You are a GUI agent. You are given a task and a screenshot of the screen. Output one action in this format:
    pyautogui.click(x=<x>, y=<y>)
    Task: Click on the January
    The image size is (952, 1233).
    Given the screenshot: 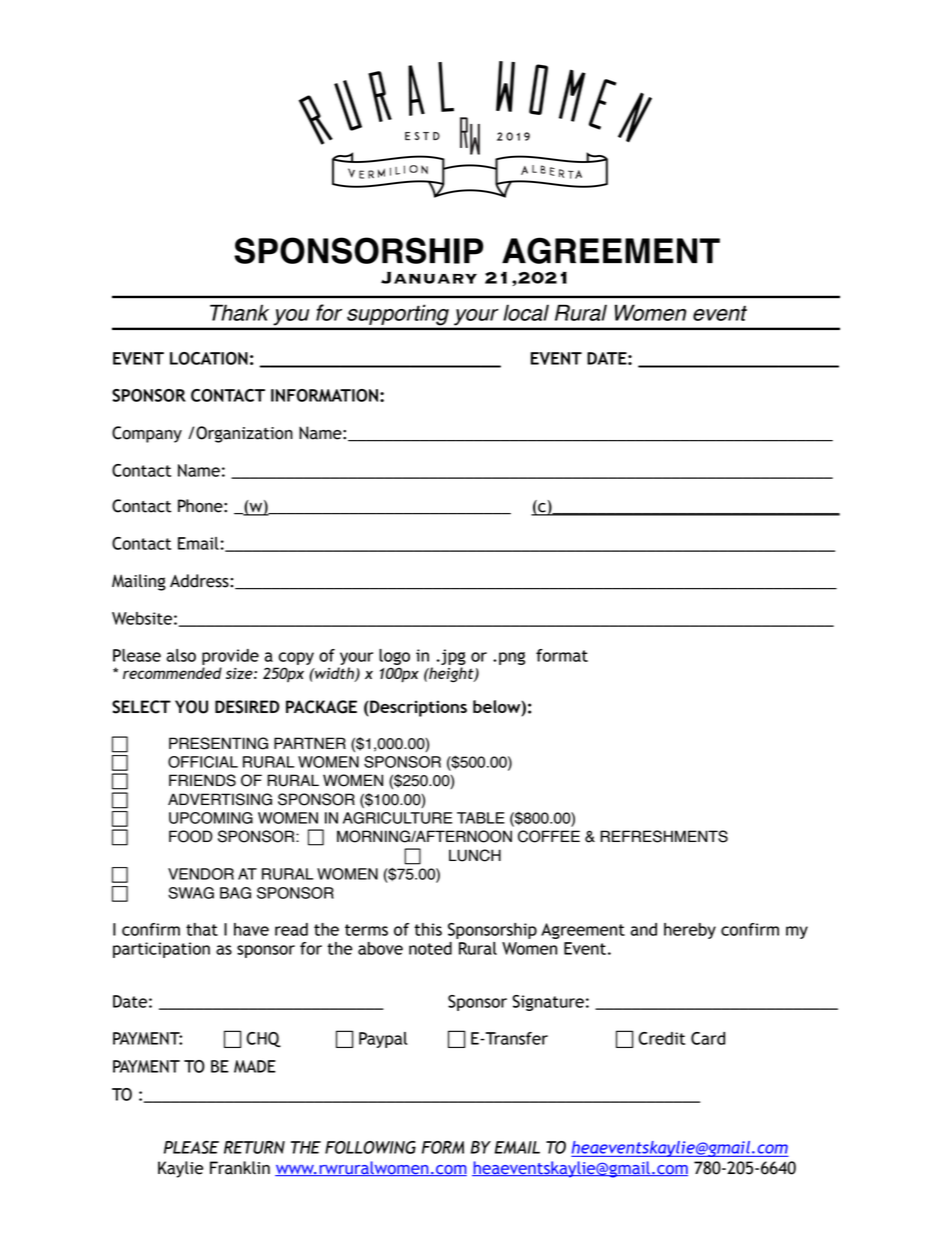 What is the action you would take?
    pyautogui.click(x=429, y=278)
